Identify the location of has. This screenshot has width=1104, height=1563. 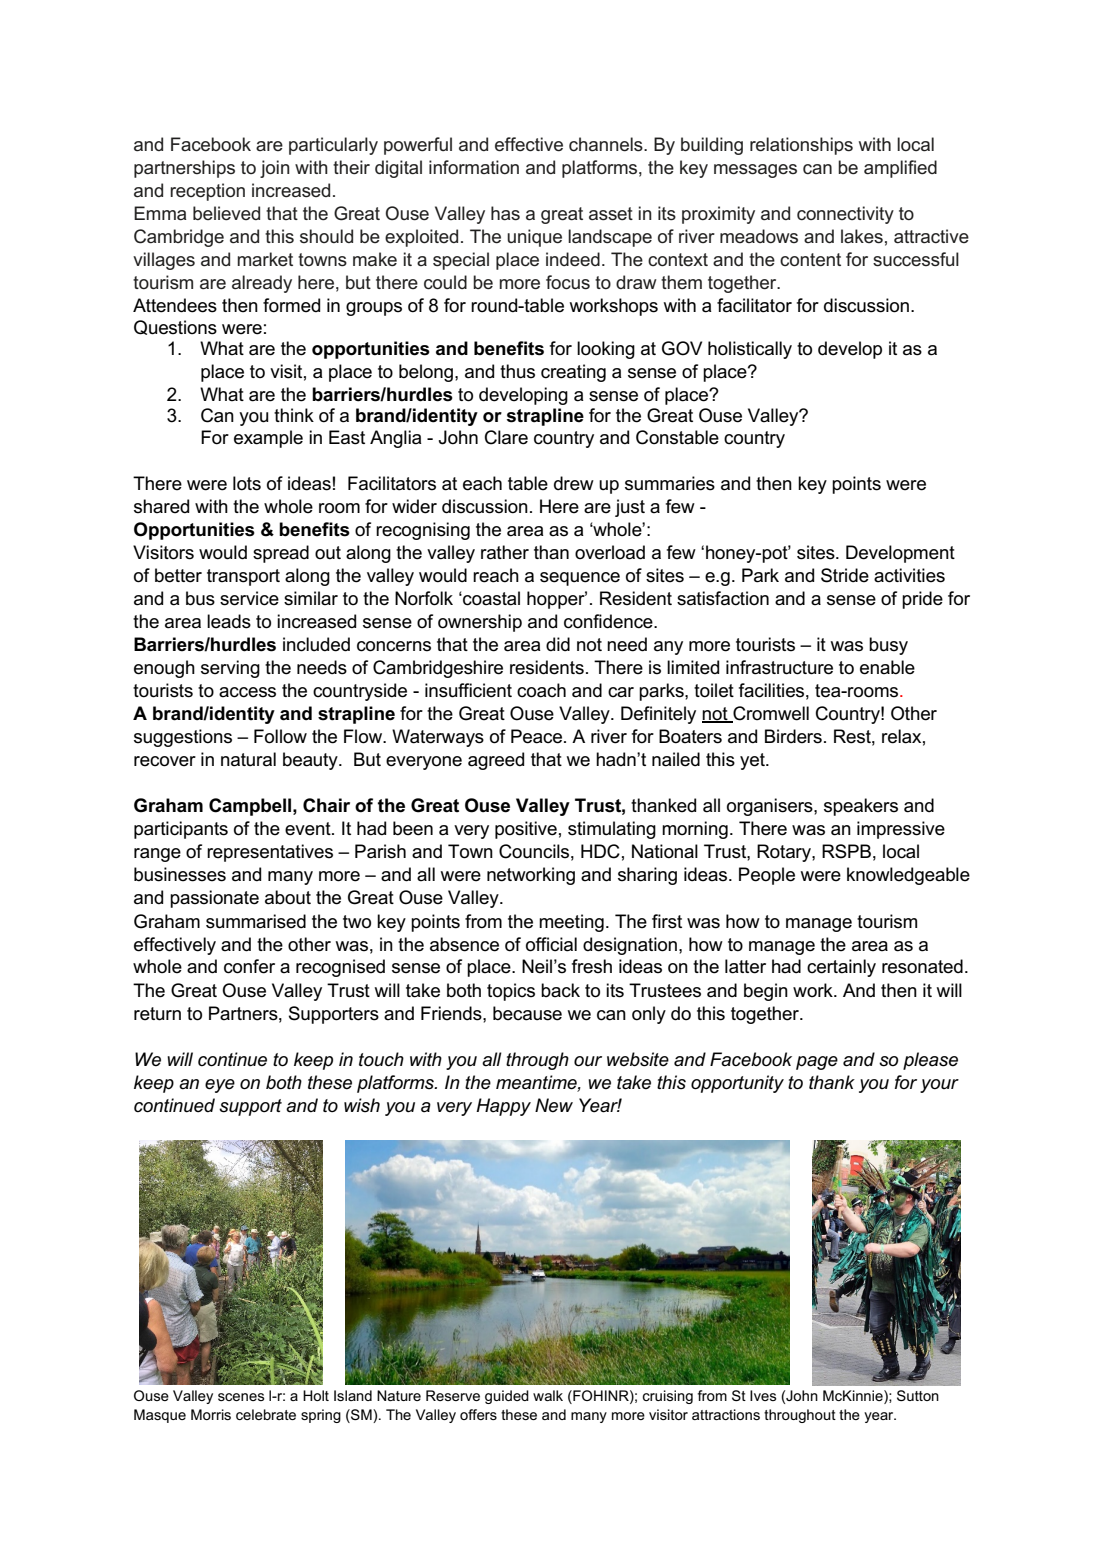
(505, 213).
